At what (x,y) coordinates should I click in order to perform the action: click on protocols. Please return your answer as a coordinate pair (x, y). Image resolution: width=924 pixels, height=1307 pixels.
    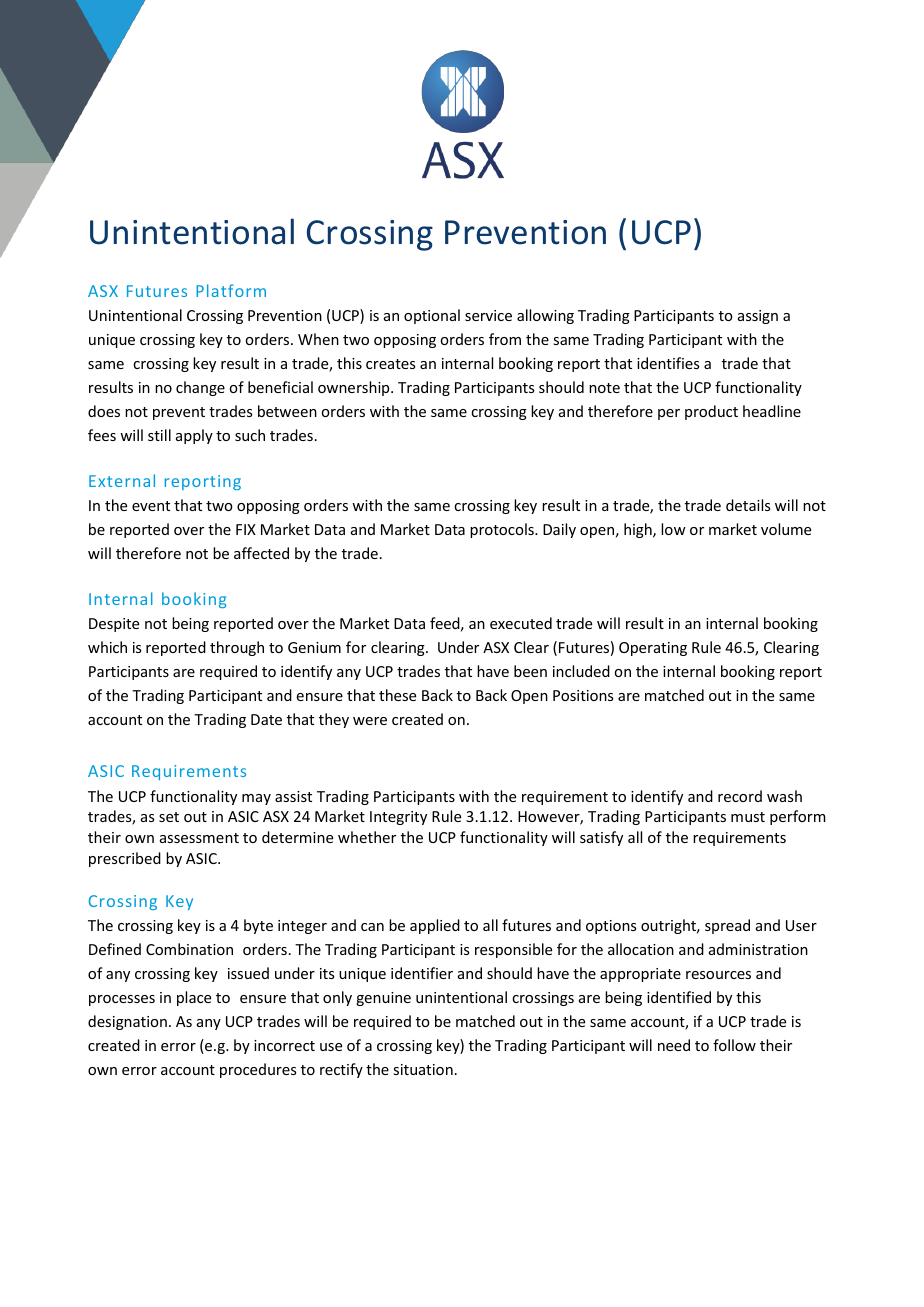
    Looking at the image, I should click on (503, 530).
